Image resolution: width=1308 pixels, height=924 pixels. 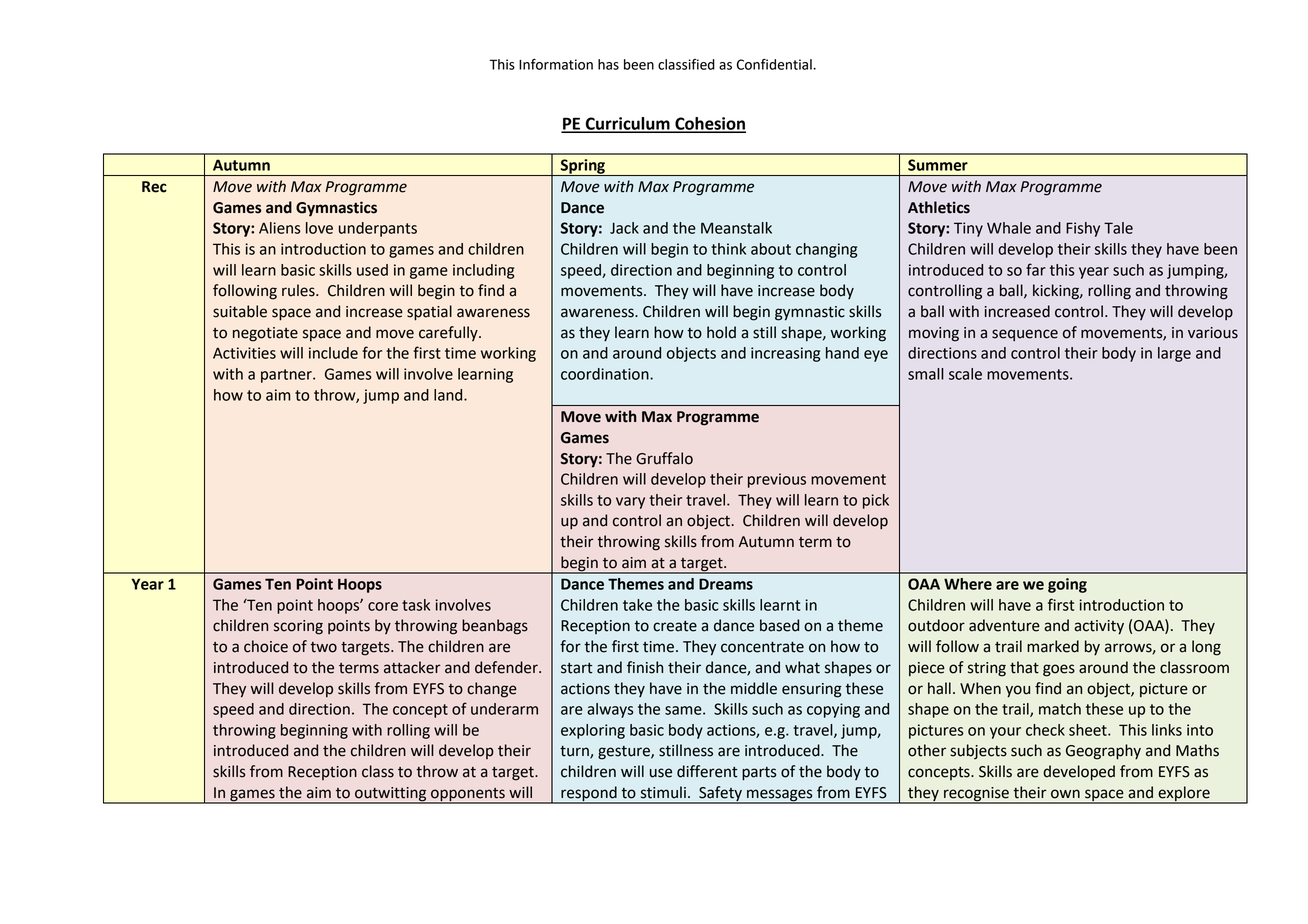 What do you see at coordinates (449, 395) in the document?
I see `land` at bounding box center [449, 395].
